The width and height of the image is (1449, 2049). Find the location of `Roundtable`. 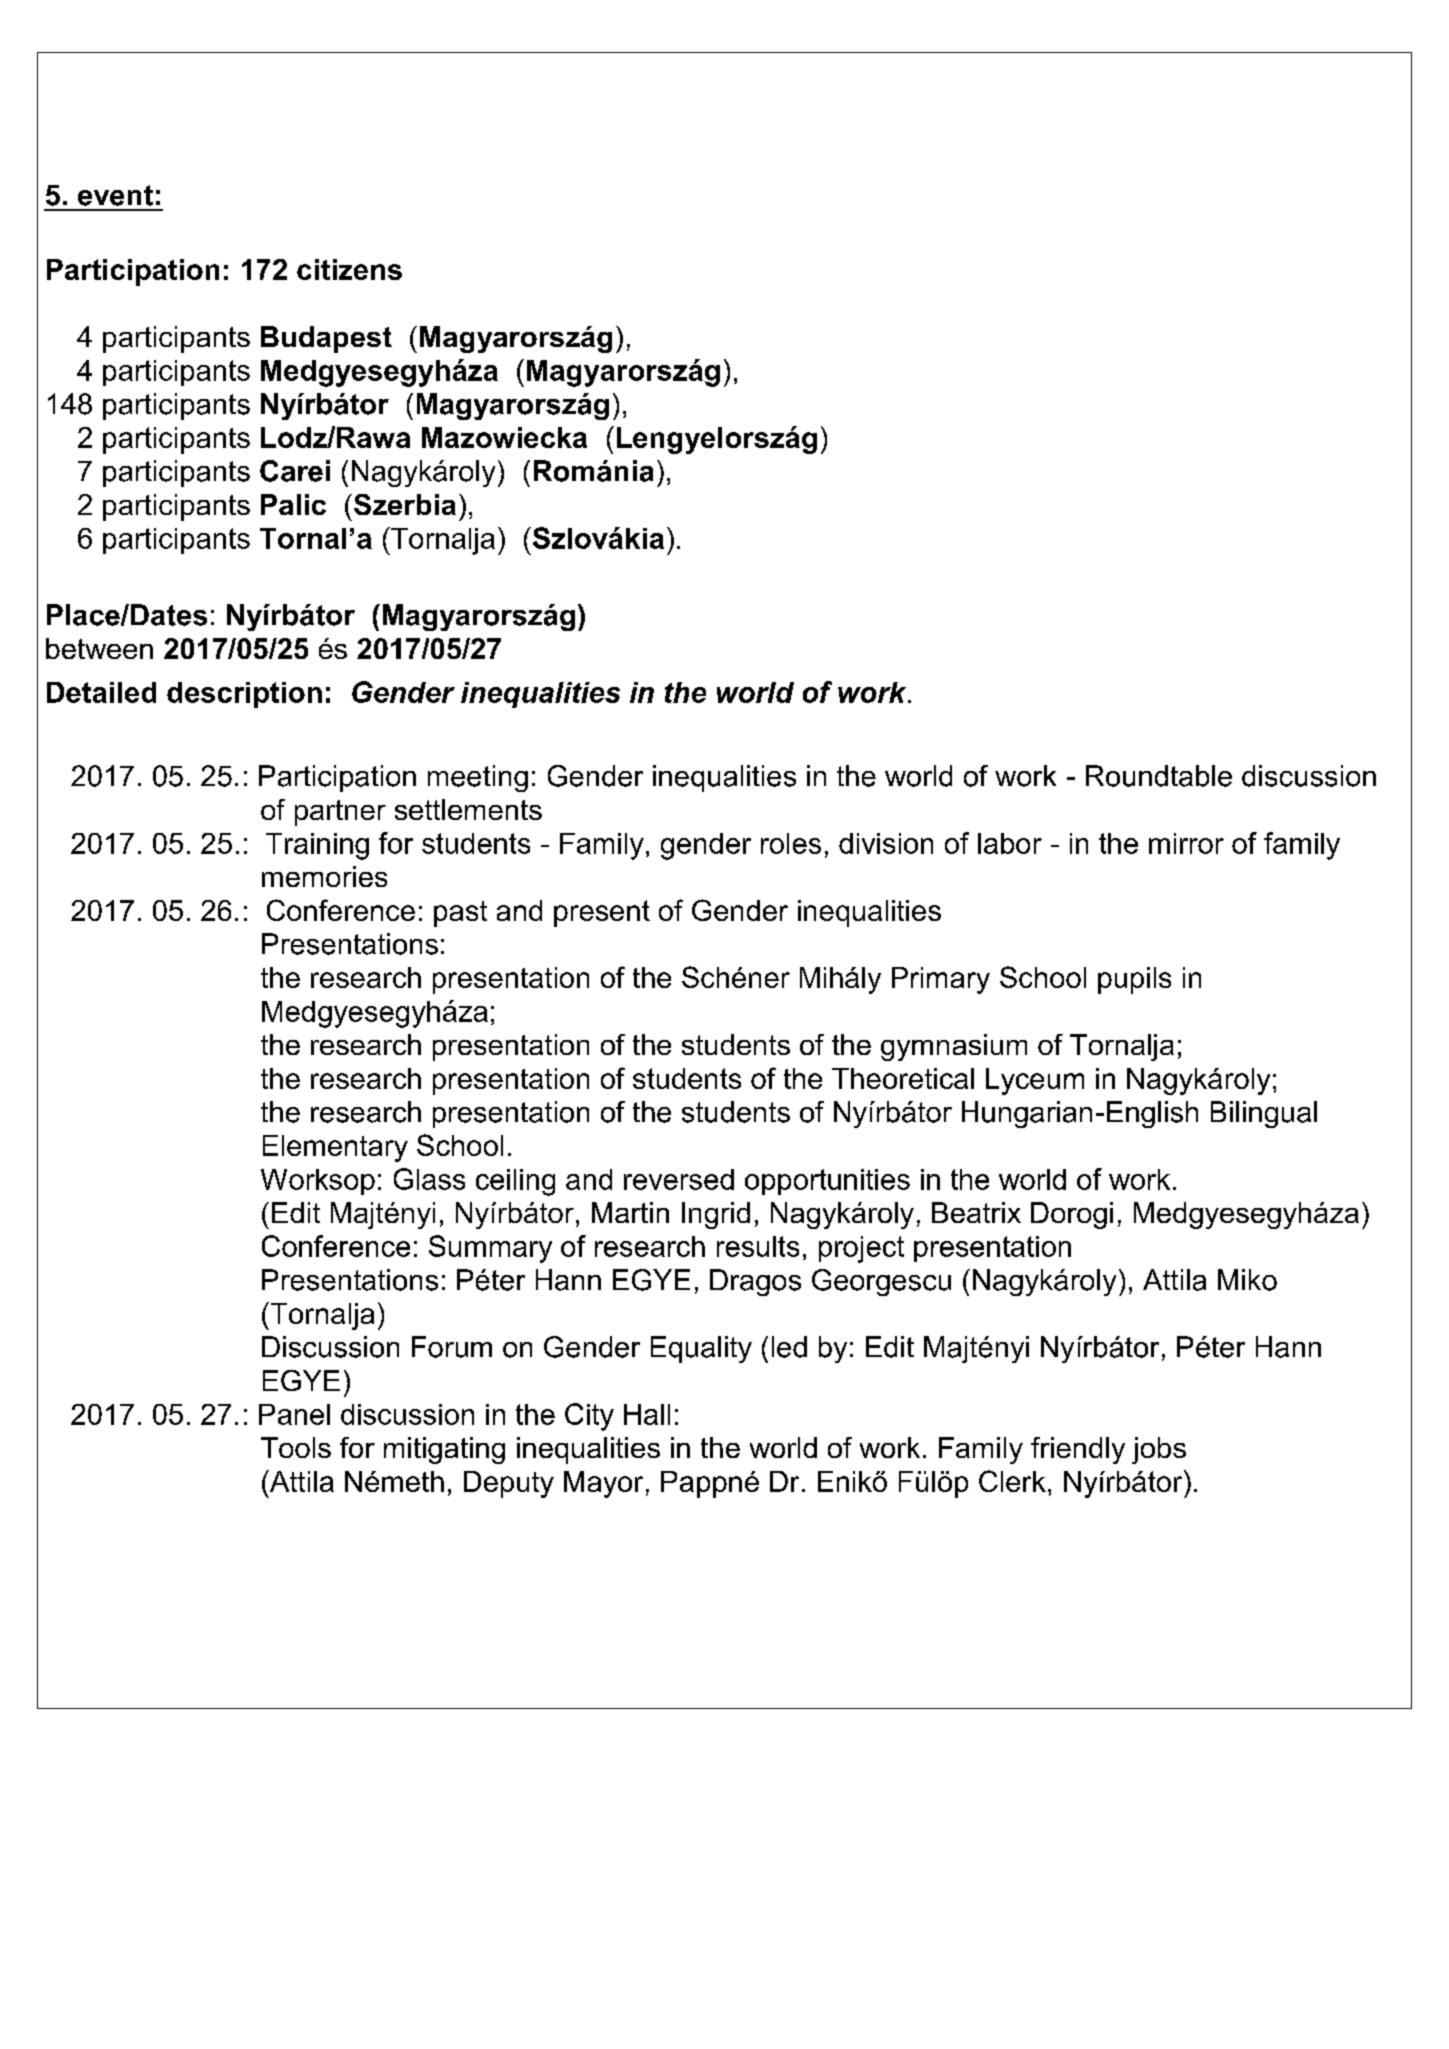

Roundtable is located at coordinates (1159, 776).
